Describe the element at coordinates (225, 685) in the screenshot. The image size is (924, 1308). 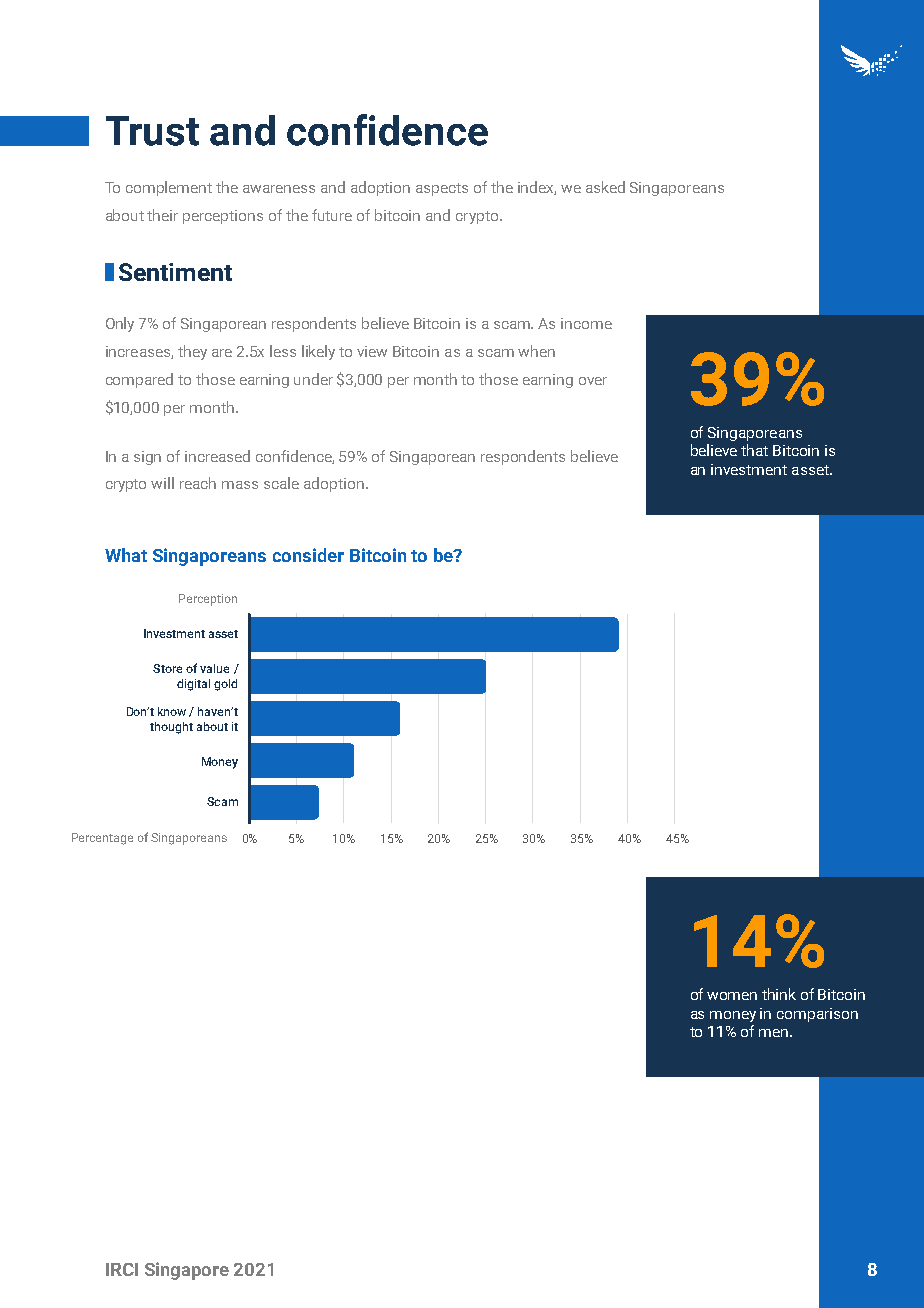
I see `gold` at that location.
